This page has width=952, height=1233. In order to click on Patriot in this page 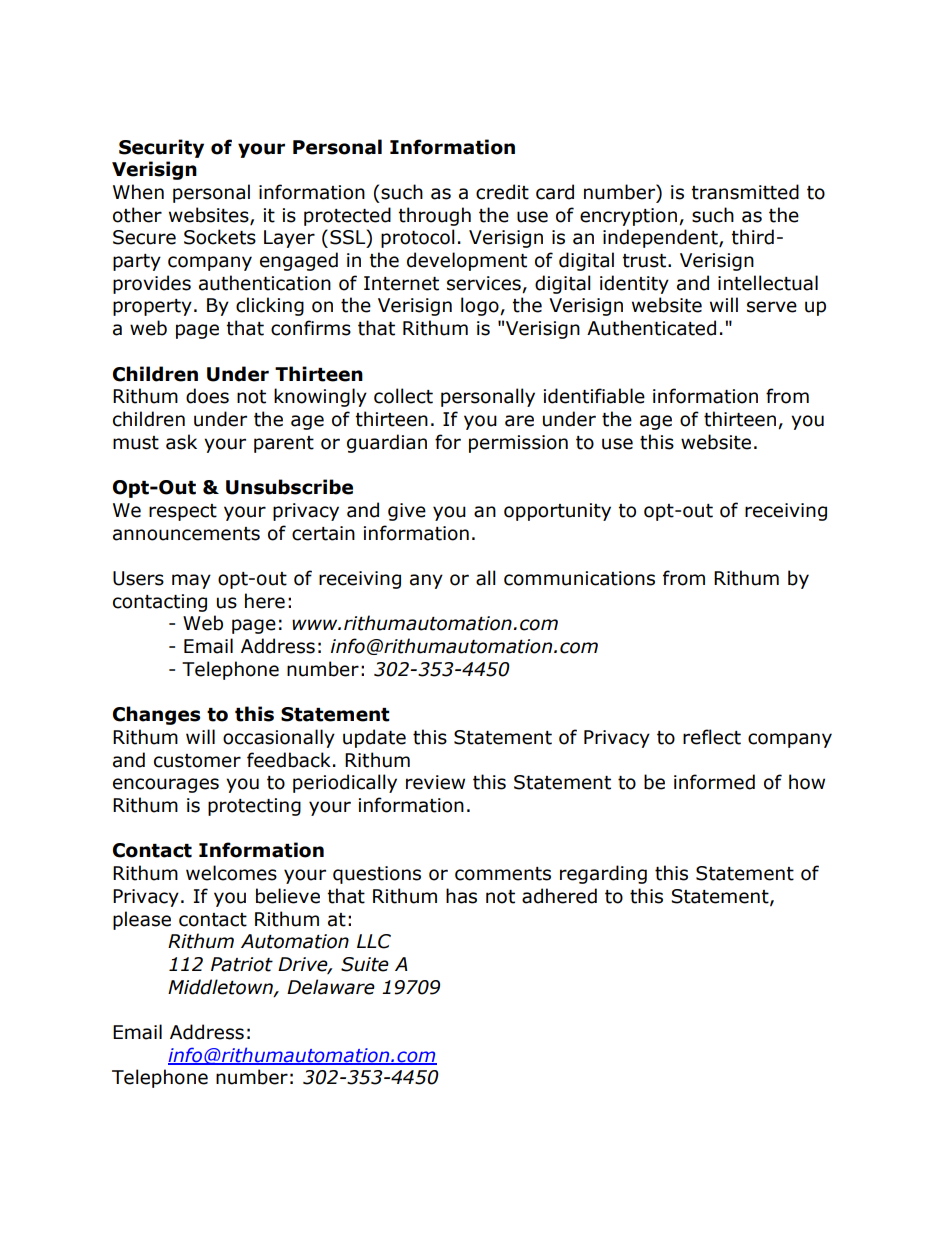, I will do `click(242, 964)`.
